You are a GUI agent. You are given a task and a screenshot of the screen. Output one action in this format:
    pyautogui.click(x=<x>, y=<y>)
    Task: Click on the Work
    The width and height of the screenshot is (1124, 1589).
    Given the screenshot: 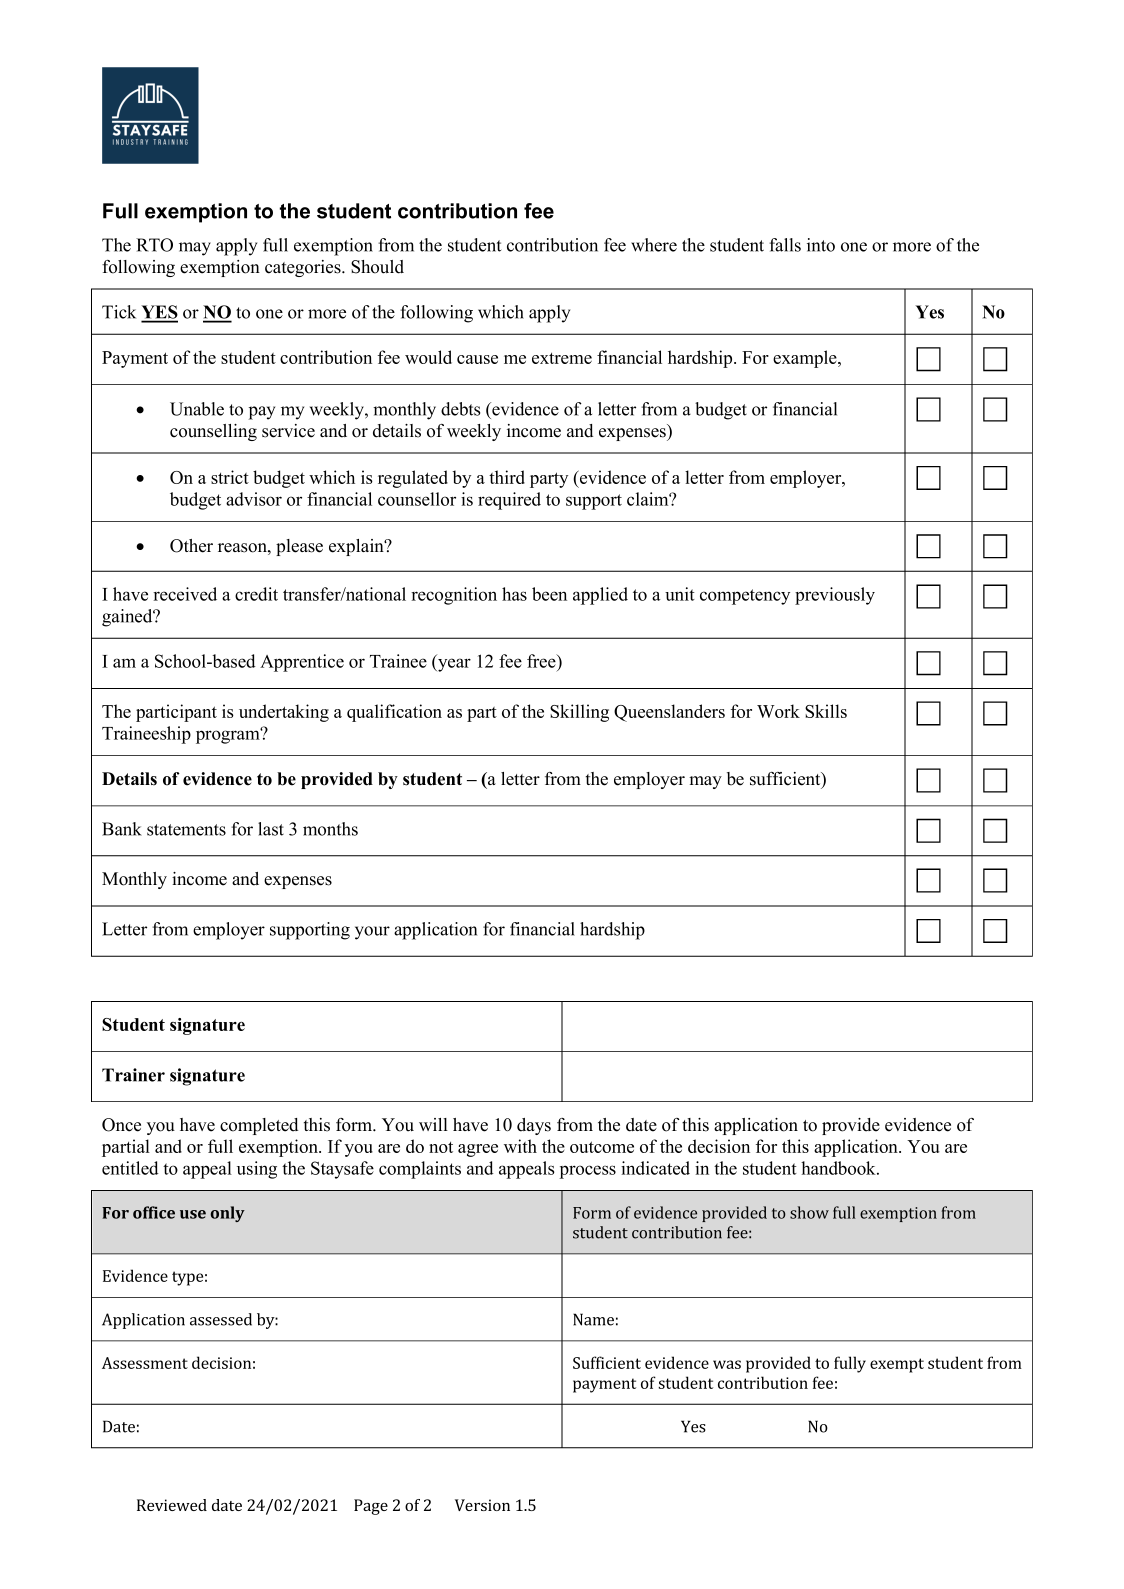 What is the action you would take?
    pyautogui.click(x=778, y=711)
